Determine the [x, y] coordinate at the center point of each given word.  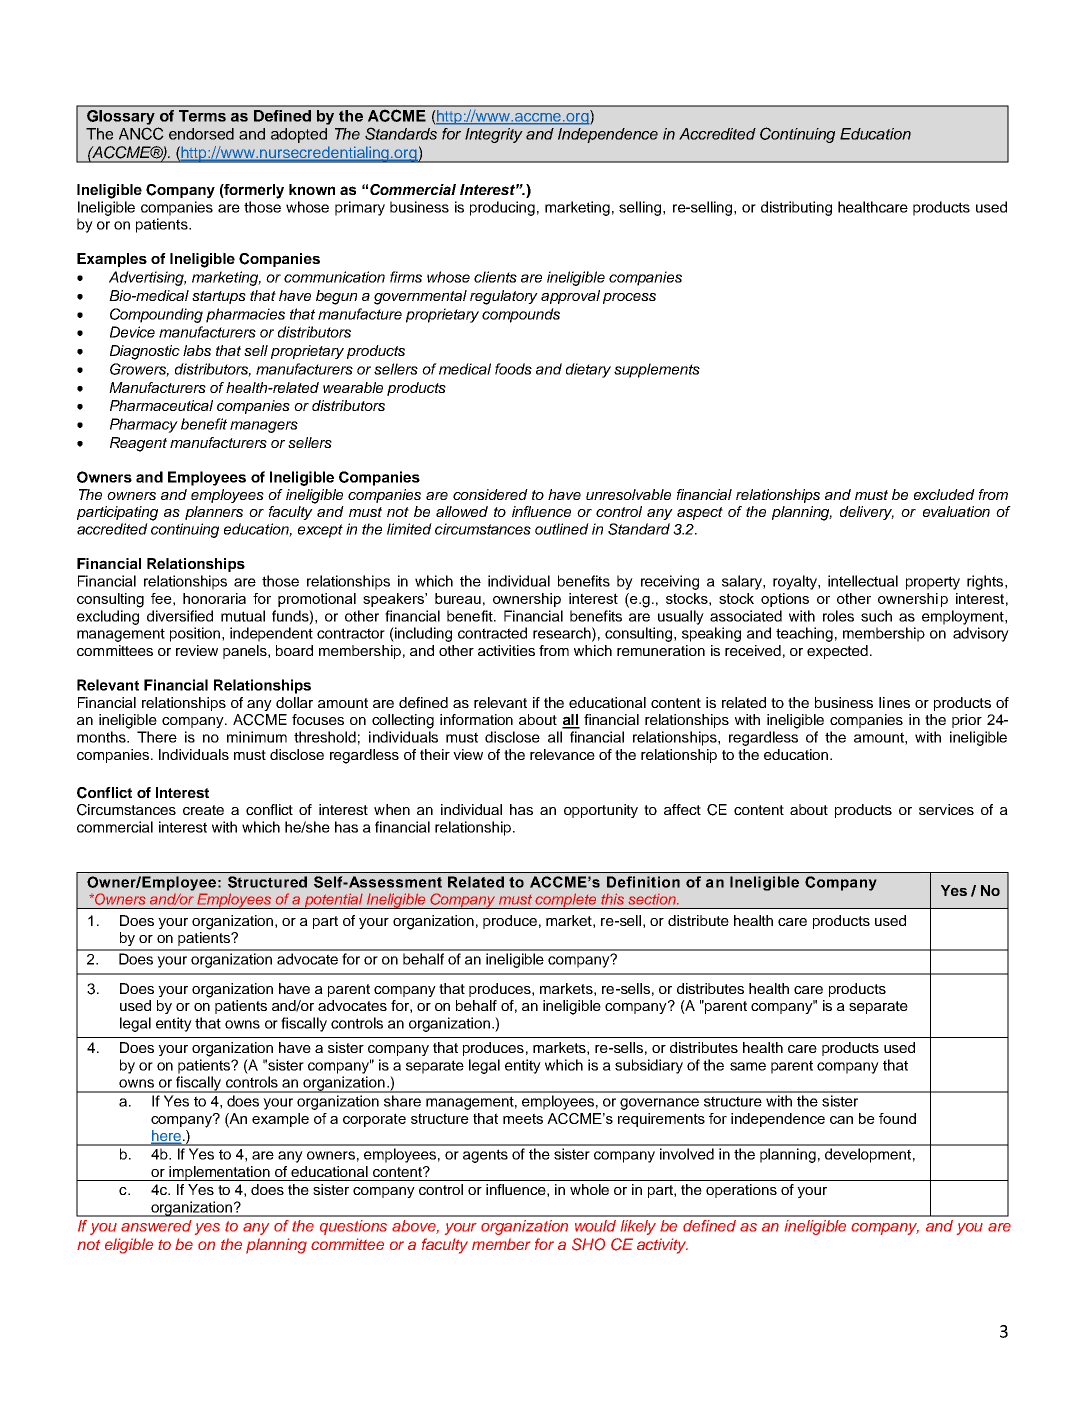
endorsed [201, 134]
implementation [219, 1173]
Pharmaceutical [161, 405]
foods [513, 369]
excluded [944, 494]
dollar [294, 702]
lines [894, 702]
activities [506, 650]
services [946, 809]
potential [333, 901]
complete [566, 901]
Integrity [494, 135]
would [595, 1226]
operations [741, 1191]
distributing [796, 208]
